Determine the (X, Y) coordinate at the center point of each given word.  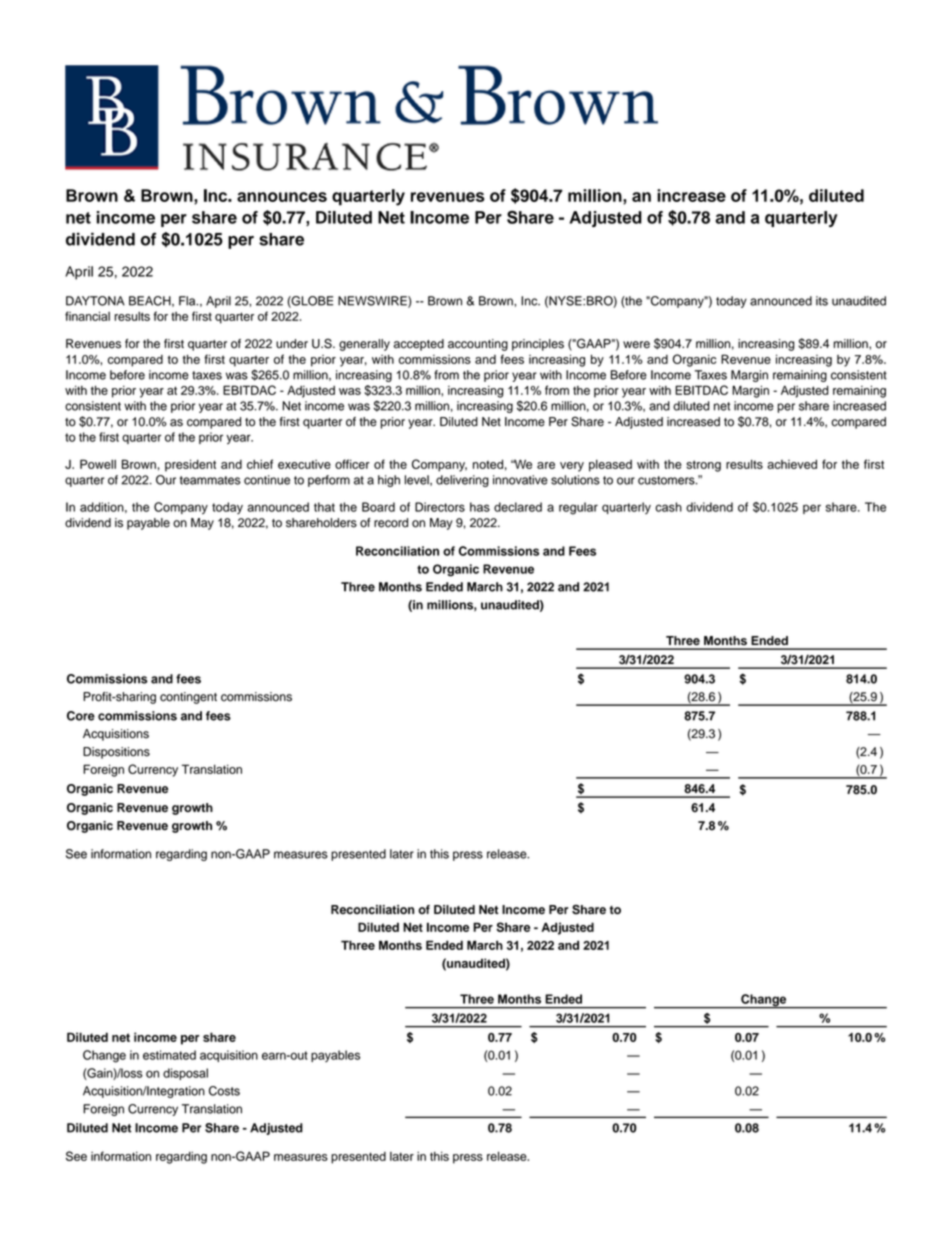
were (636, 345)
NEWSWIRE (373, 302)
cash (668, 507)
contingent (188, 698)
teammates (210, 480)
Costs (224, 1091)
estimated (169, 1055)
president (190, 465)
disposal (185, 1074)
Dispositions (116, 753)
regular (578, 508)
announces (282, 197)
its (822, 301)
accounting (478, 345)
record (391, 523)
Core (81, 716)
